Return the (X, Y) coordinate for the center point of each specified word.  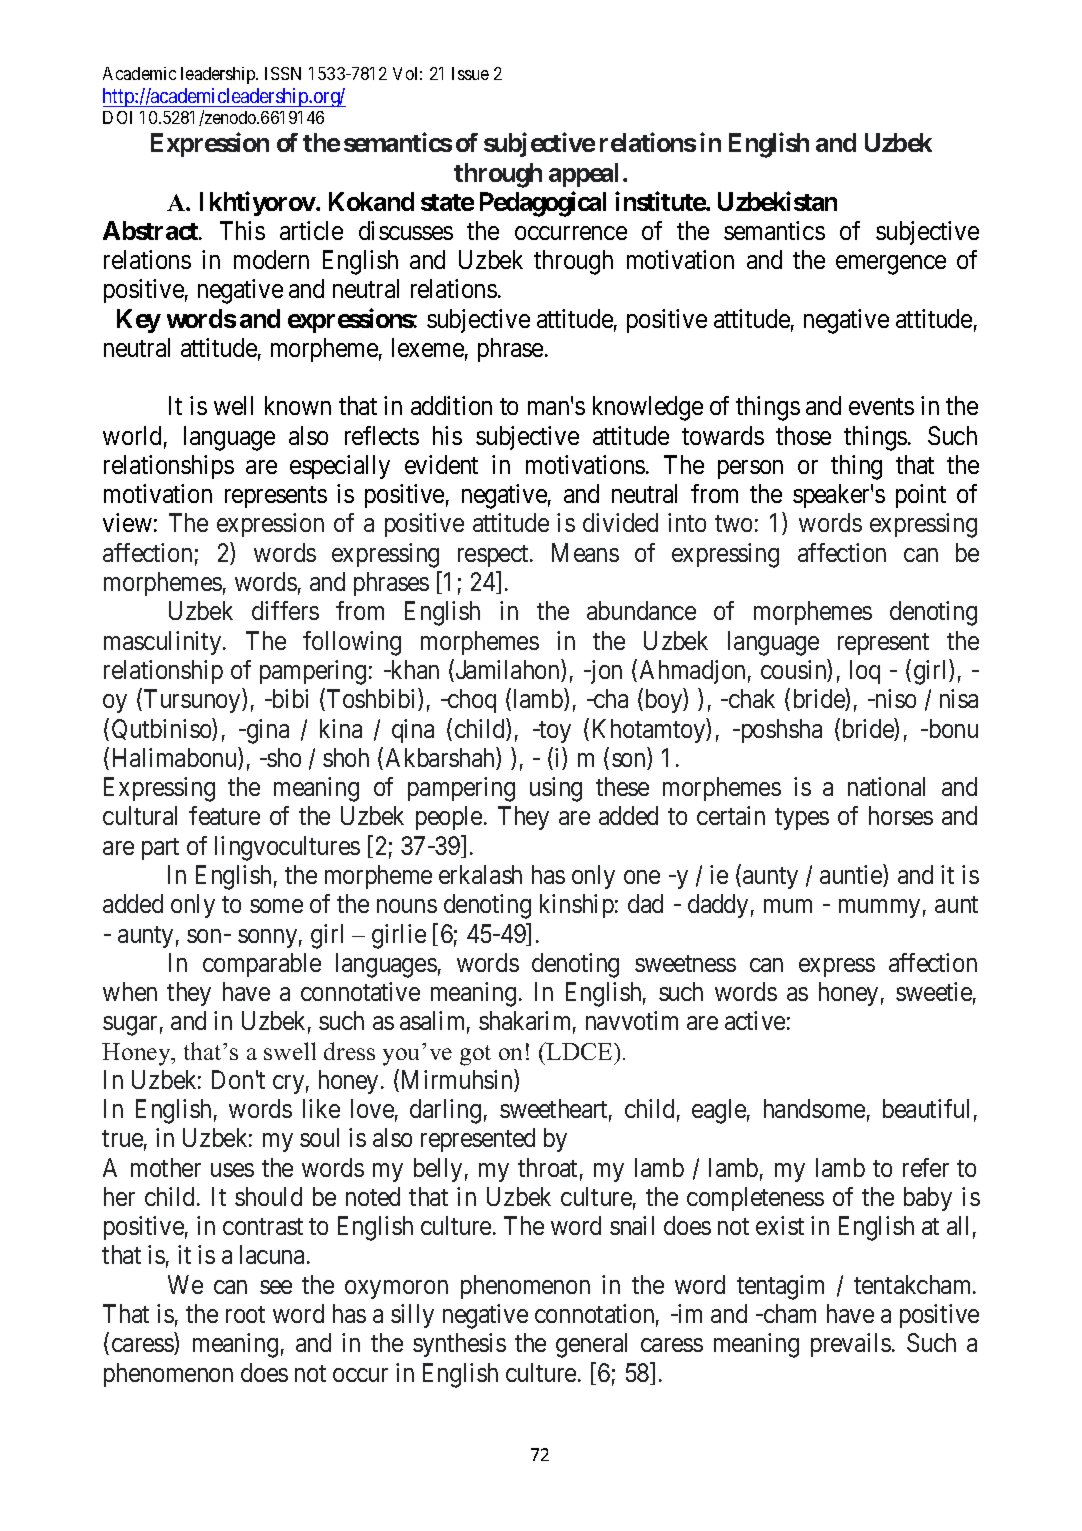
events (881, 407)
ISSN (283, 73)
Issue (470, 73)
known (298, 405)
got (475, 1055)
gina (266, 731)
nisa (959, 698)
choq (471, 701)
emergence (891, 265)
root (245, 1314)
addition (451, 405)
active (755, 1020)
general (591, 1345)
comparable (262, 965)
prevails (851, 1345)
